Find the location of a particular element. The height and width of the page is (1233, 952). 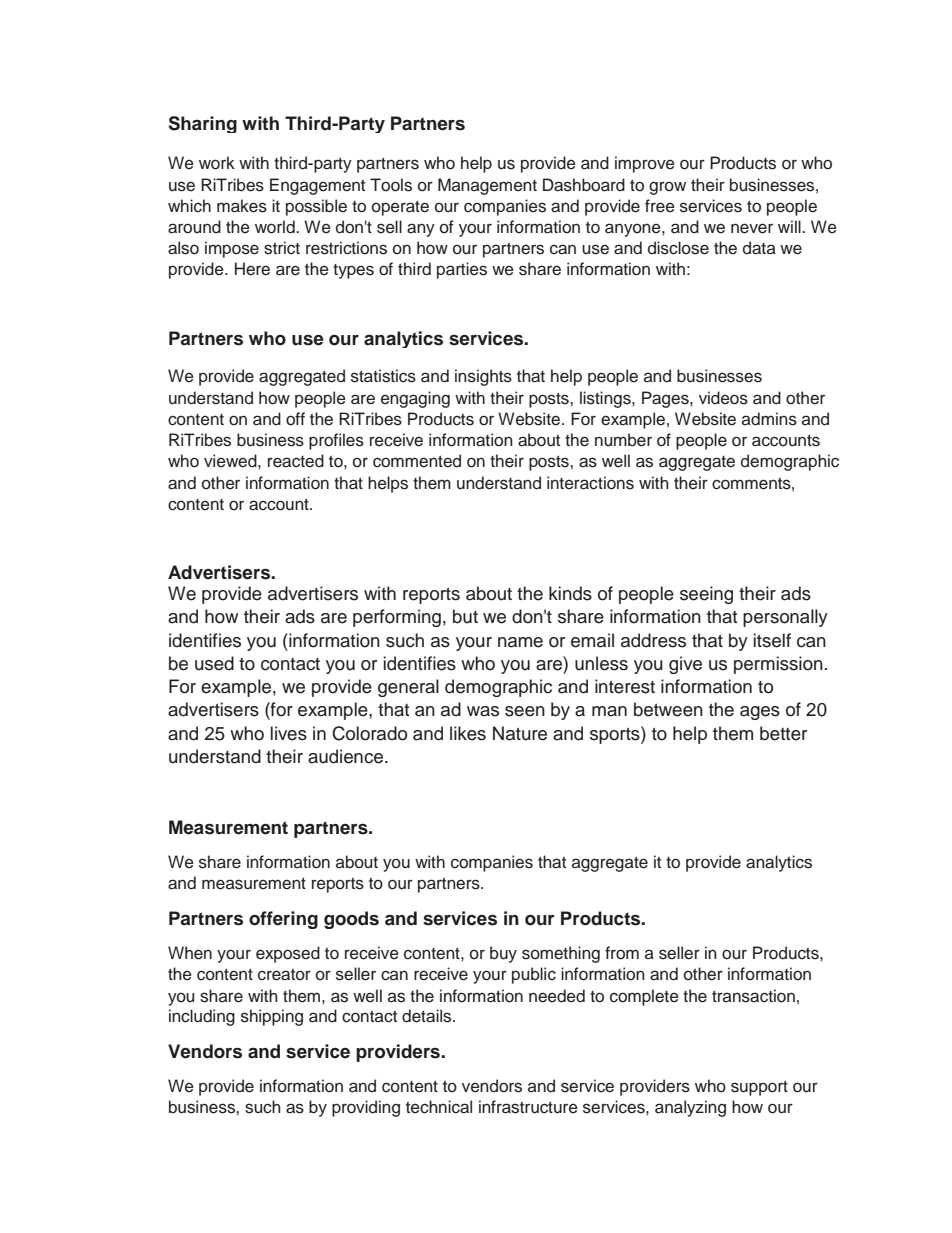

admins is located at coordinates (769, 419).
